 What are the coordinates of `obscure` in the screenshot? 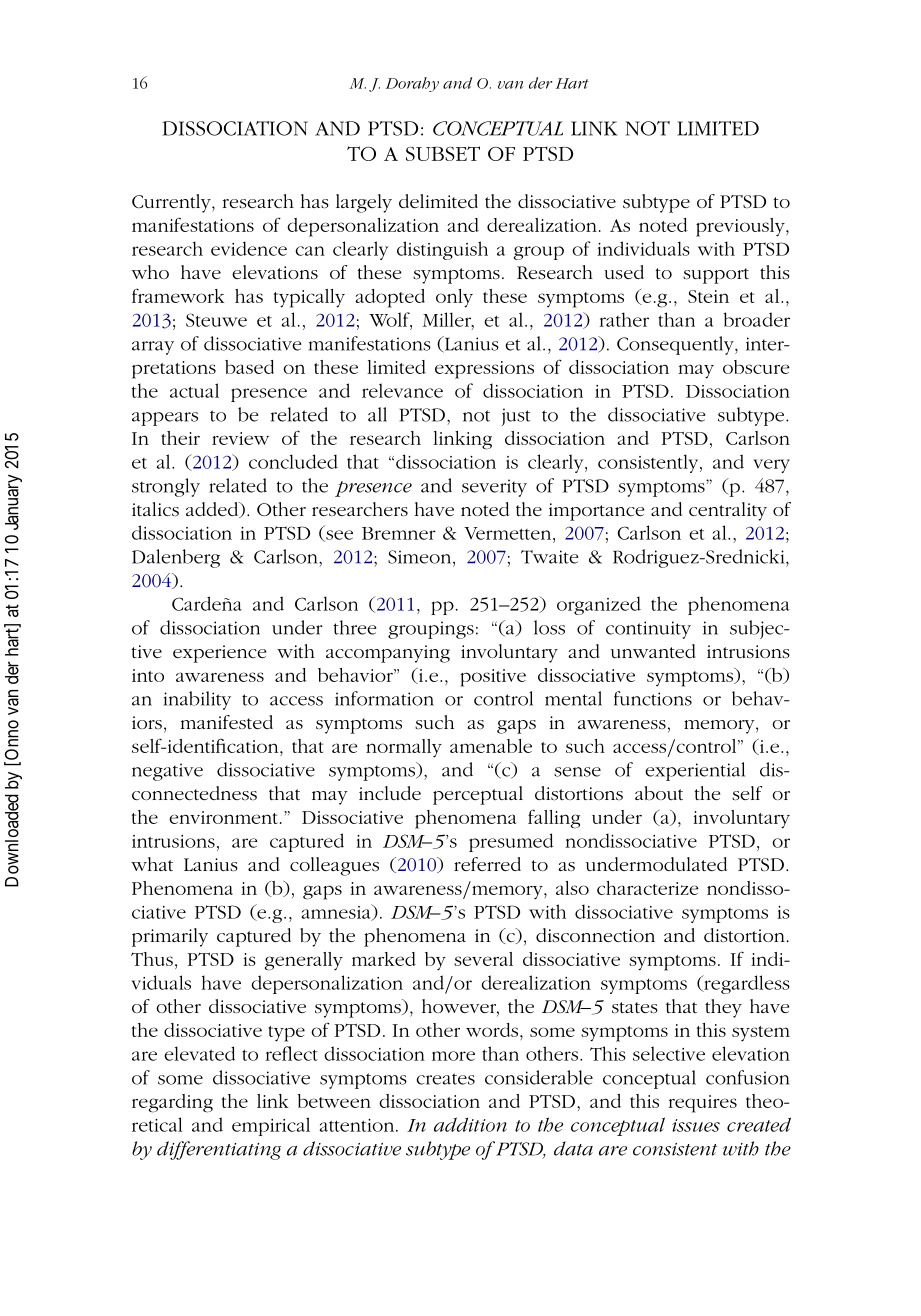 It's located at (756, 367).
